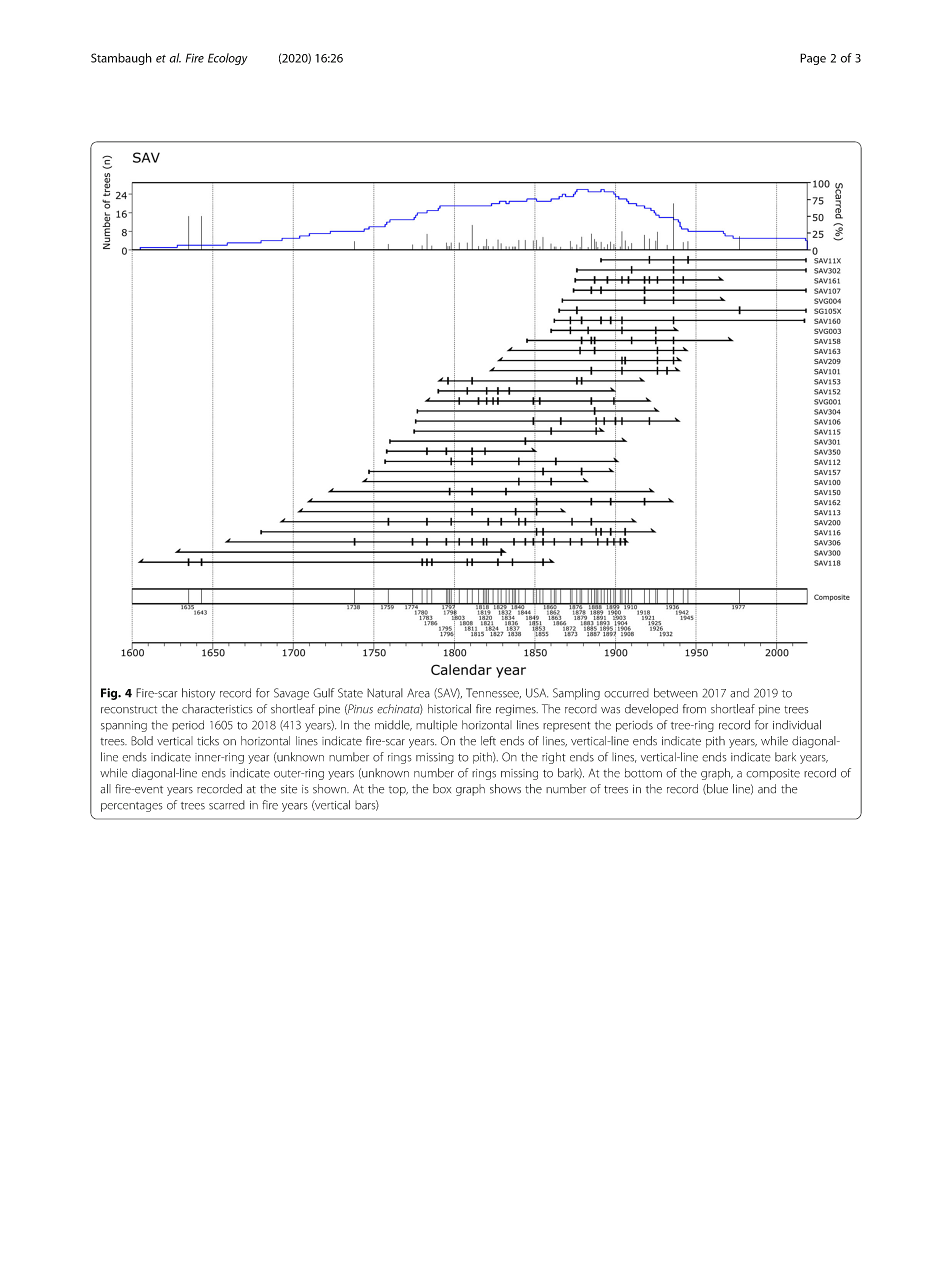  What do you see at coordinates (132, 807) in the screenshot?
I see `percentages` at bounding box center [132, 807].
